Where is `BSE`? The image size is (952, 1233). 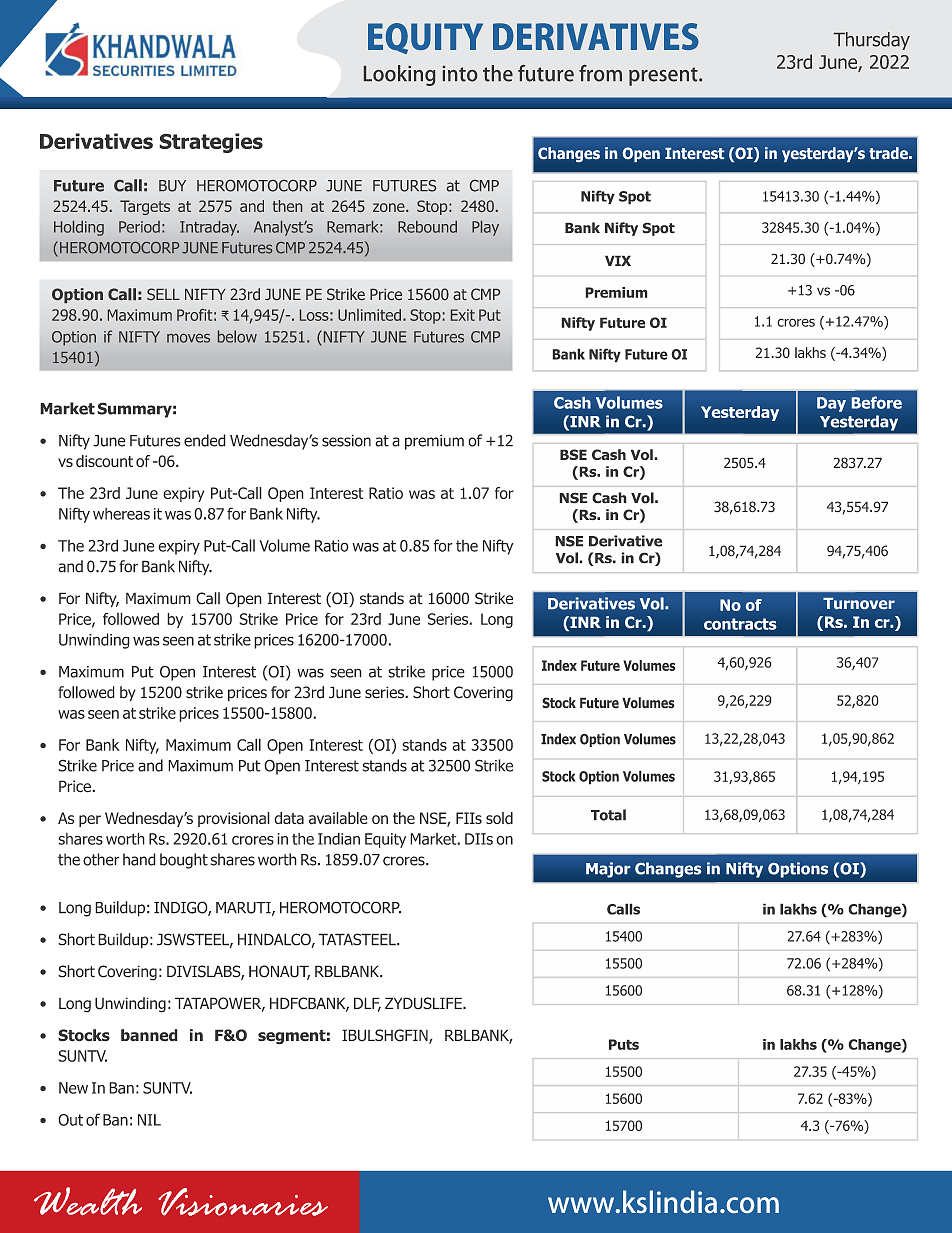
BSE is located at coordinates (573, 454).
